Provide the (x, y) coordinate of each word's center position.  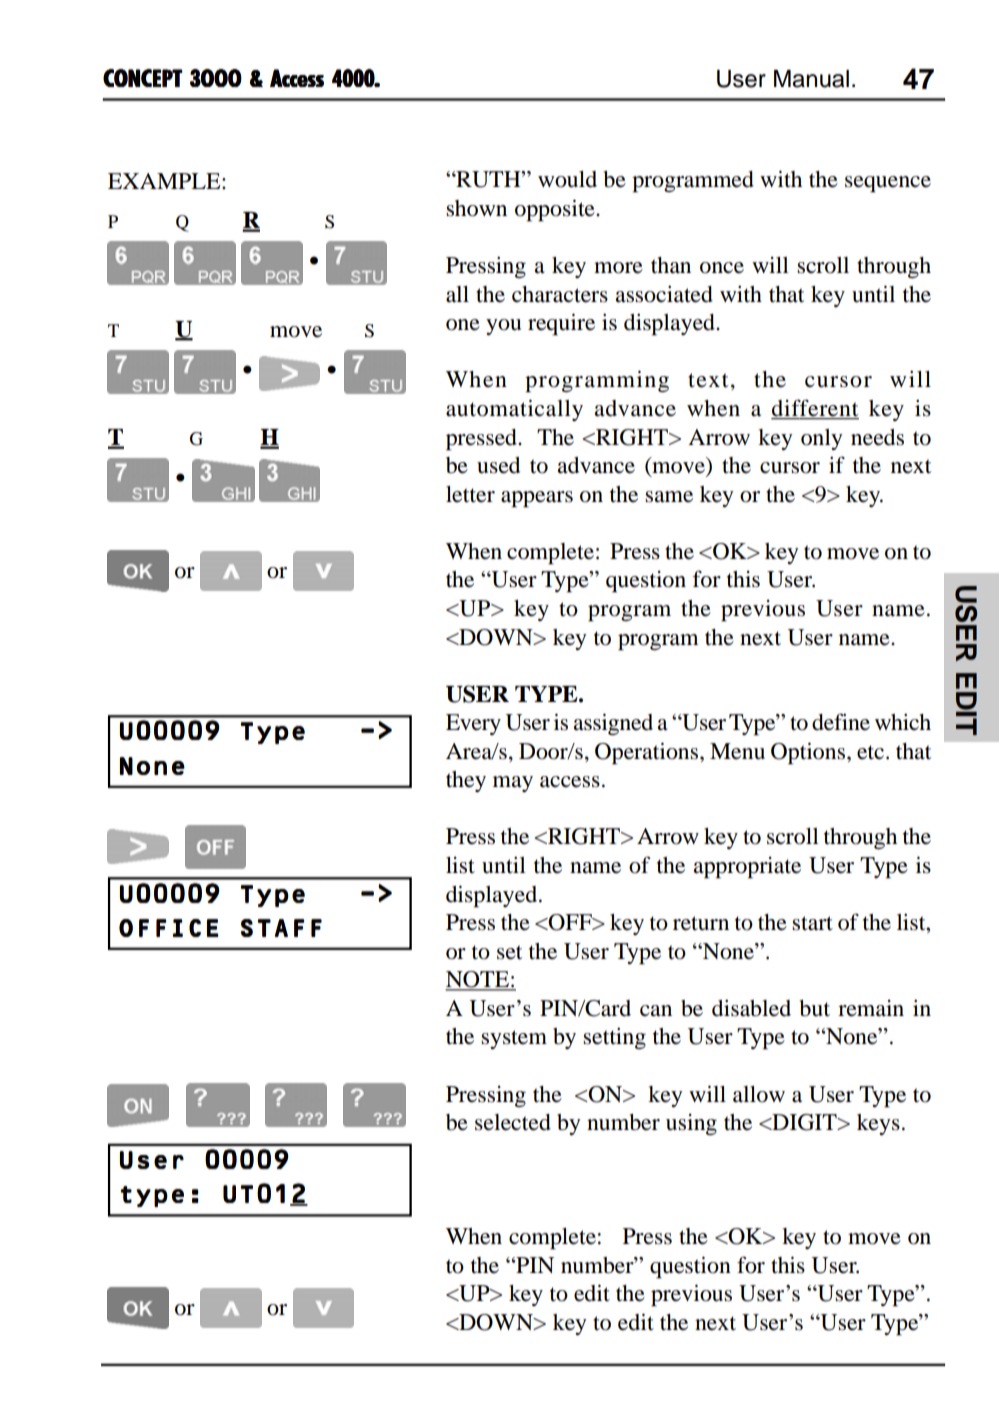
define (841, 722)
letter (470, 494)
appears (537, 499)
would (567, 179)
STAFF (281, 928)
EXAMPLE (165, 181)
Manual (811, 79)
